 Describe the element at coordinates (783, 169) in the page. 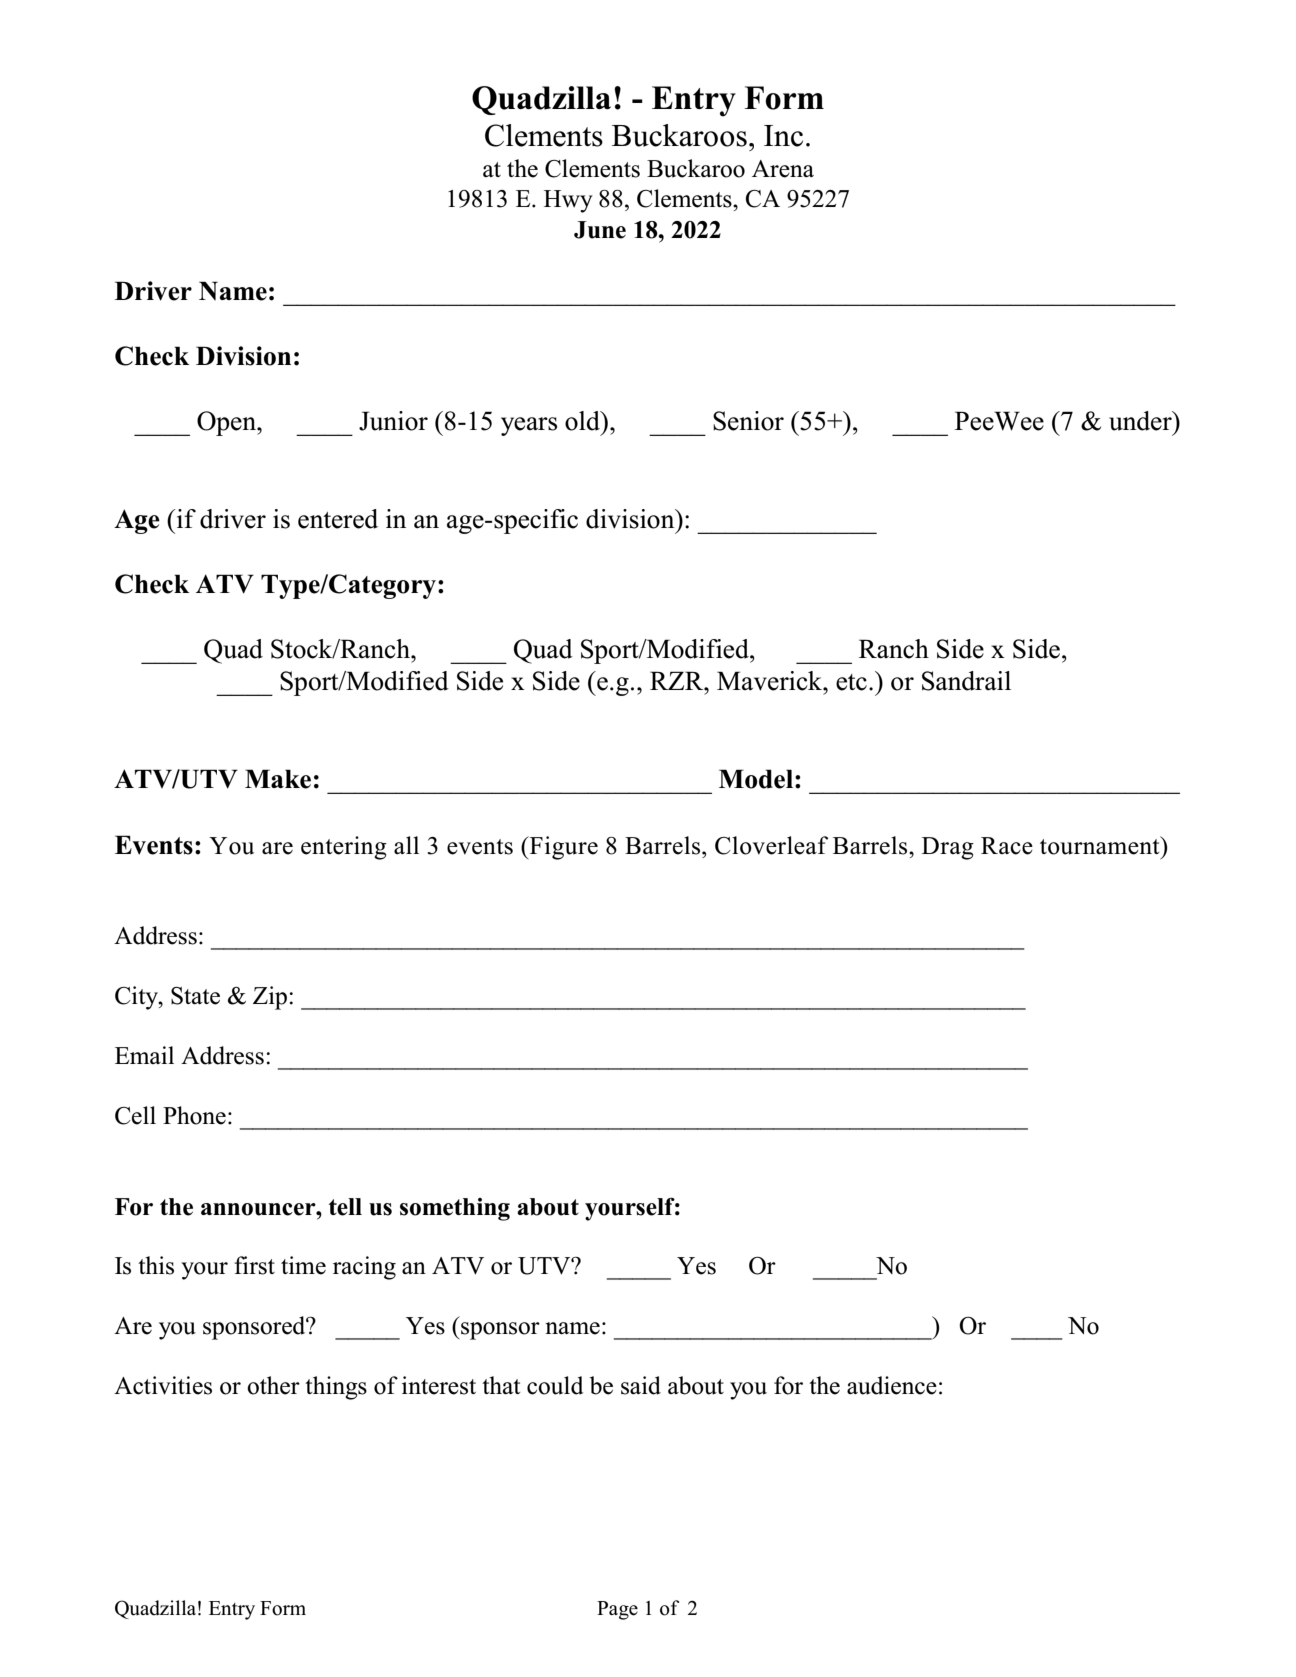

I see `Arena` at that location.
